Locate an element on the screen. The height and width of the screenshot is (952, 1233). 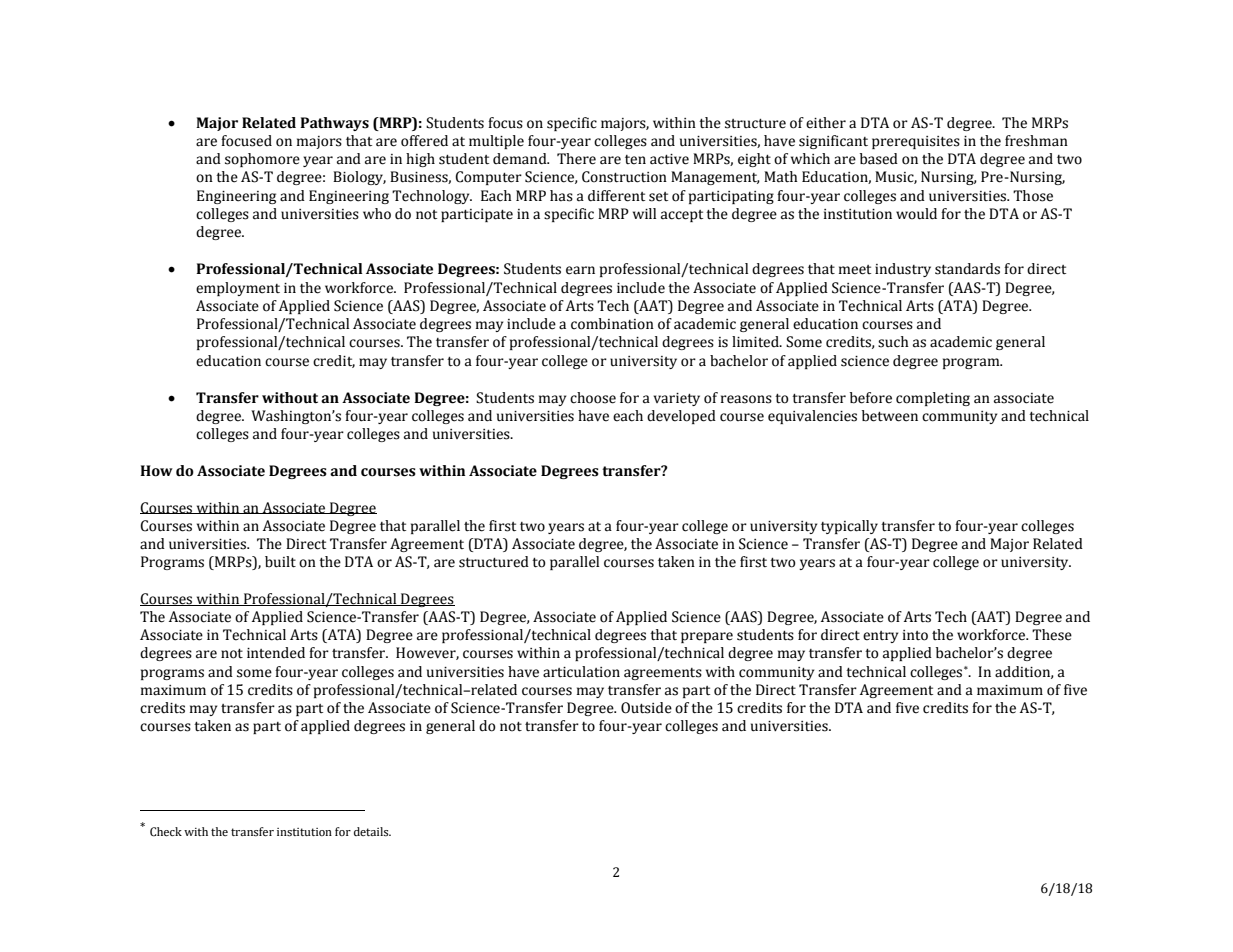
There is located at coordinates (576, 159).
